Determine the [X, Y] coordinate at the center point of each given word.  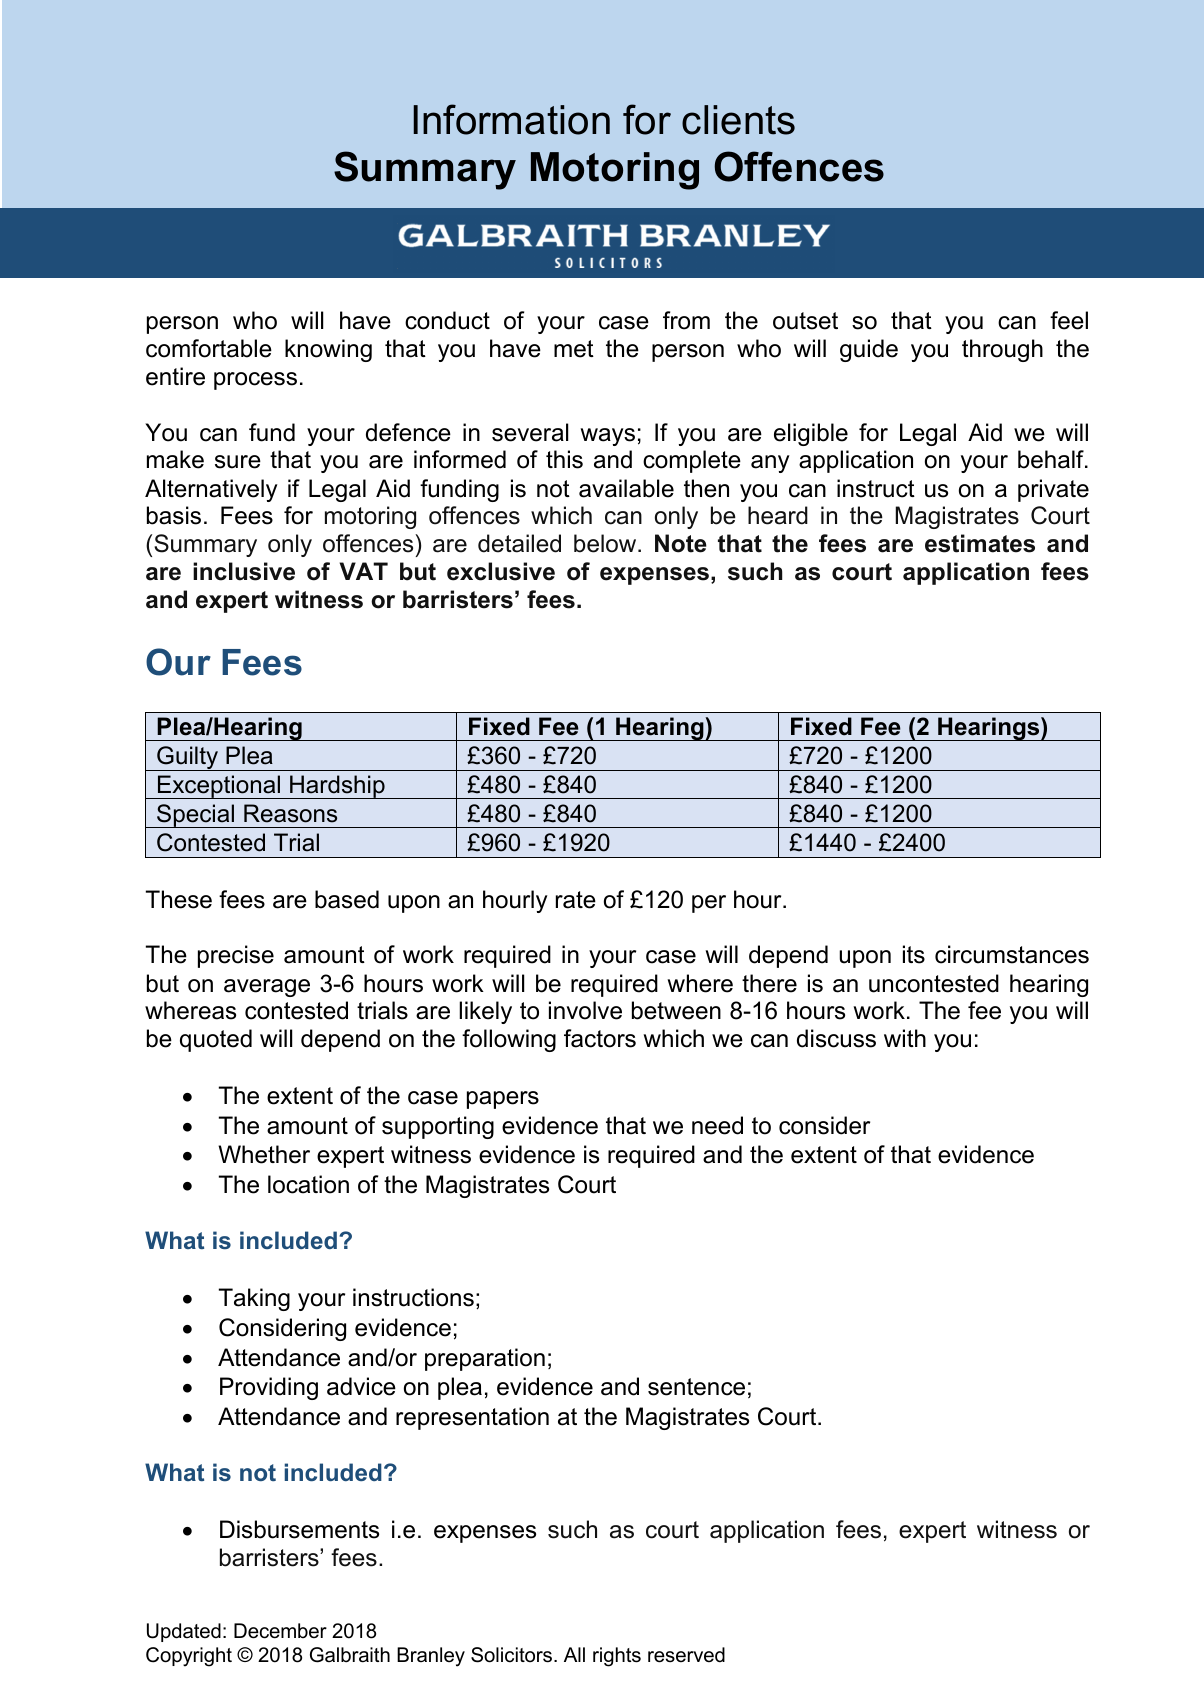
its [914, 954]
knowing [328, 350]
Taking [254, 1299]
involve [585, 1010]
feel [1069, 320]
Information [511, 119]
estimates [980, 543]
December [280, 1631]
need [717, 1125]
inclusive [244, 571]
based [347, 899]
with [905, 1038]
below [606, 543]
